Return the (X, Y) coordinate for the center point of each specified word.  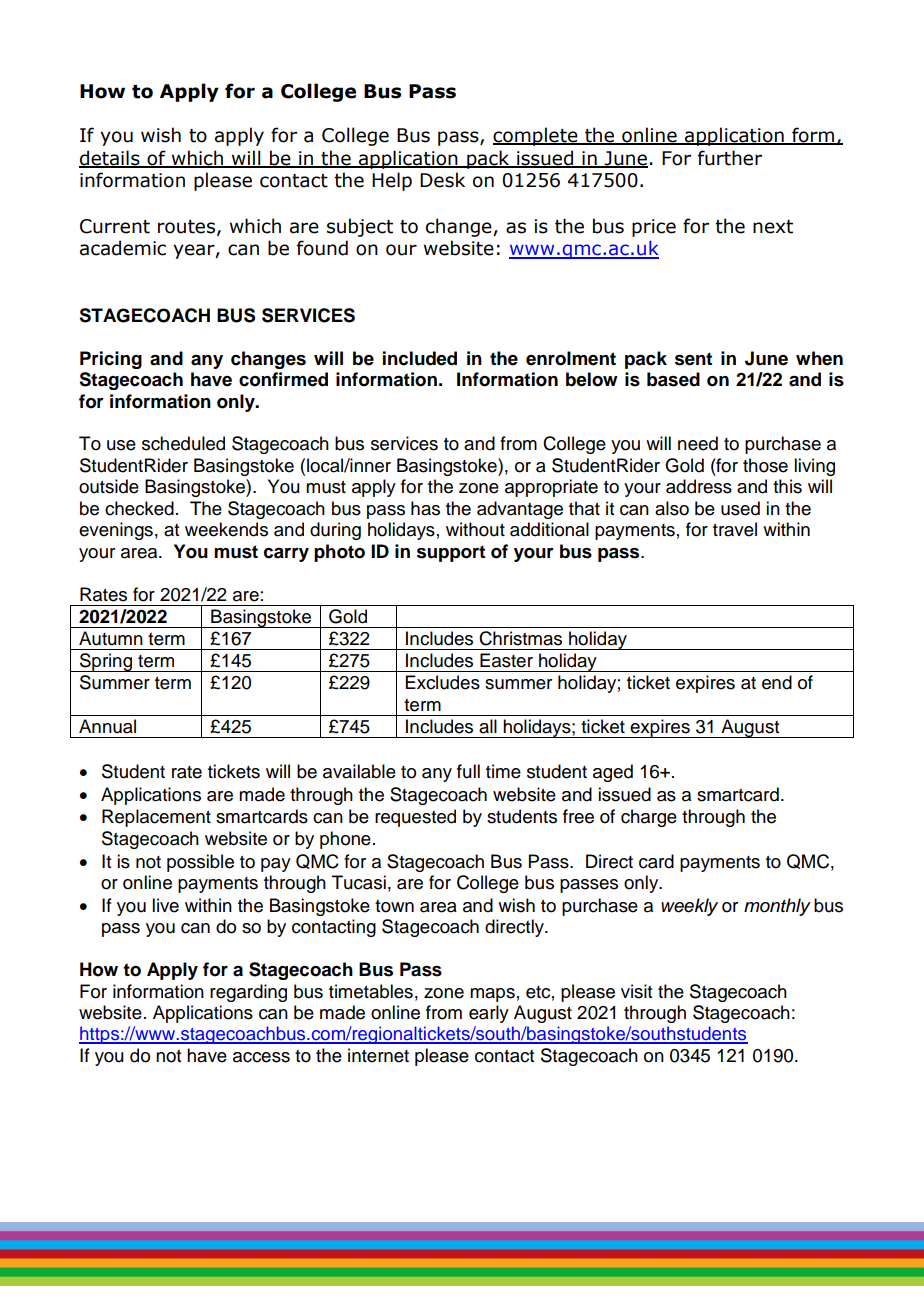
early (489, 1014)
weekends (226, 529)
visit (636, 991)
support (451, 553)
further (730, 158)
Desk (442, 180)
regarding (248, 993)
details (110, 158)
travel (735, 529)
